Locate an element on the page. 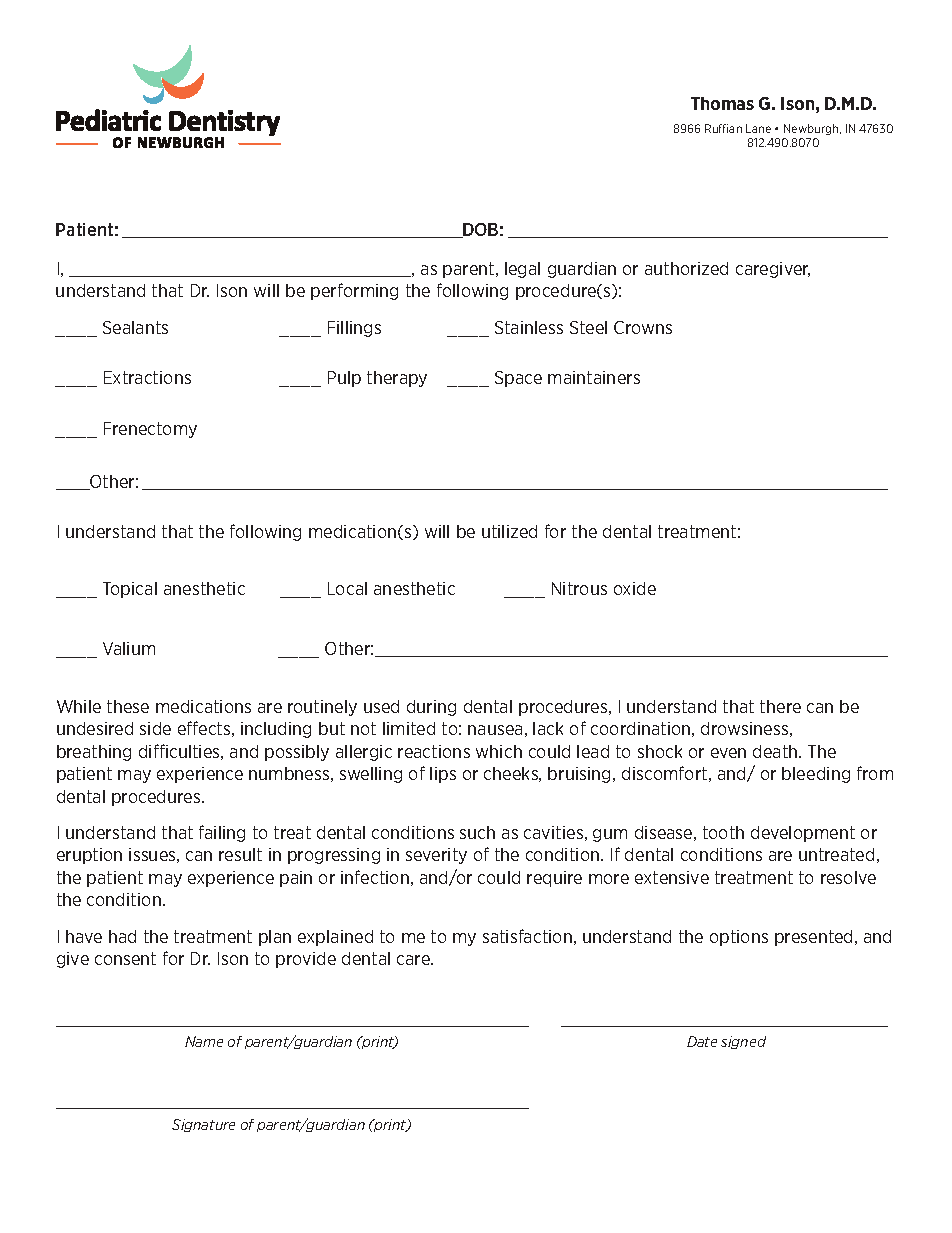 This page has width=952, height=1233. death is located at coordinates (776, 751).
